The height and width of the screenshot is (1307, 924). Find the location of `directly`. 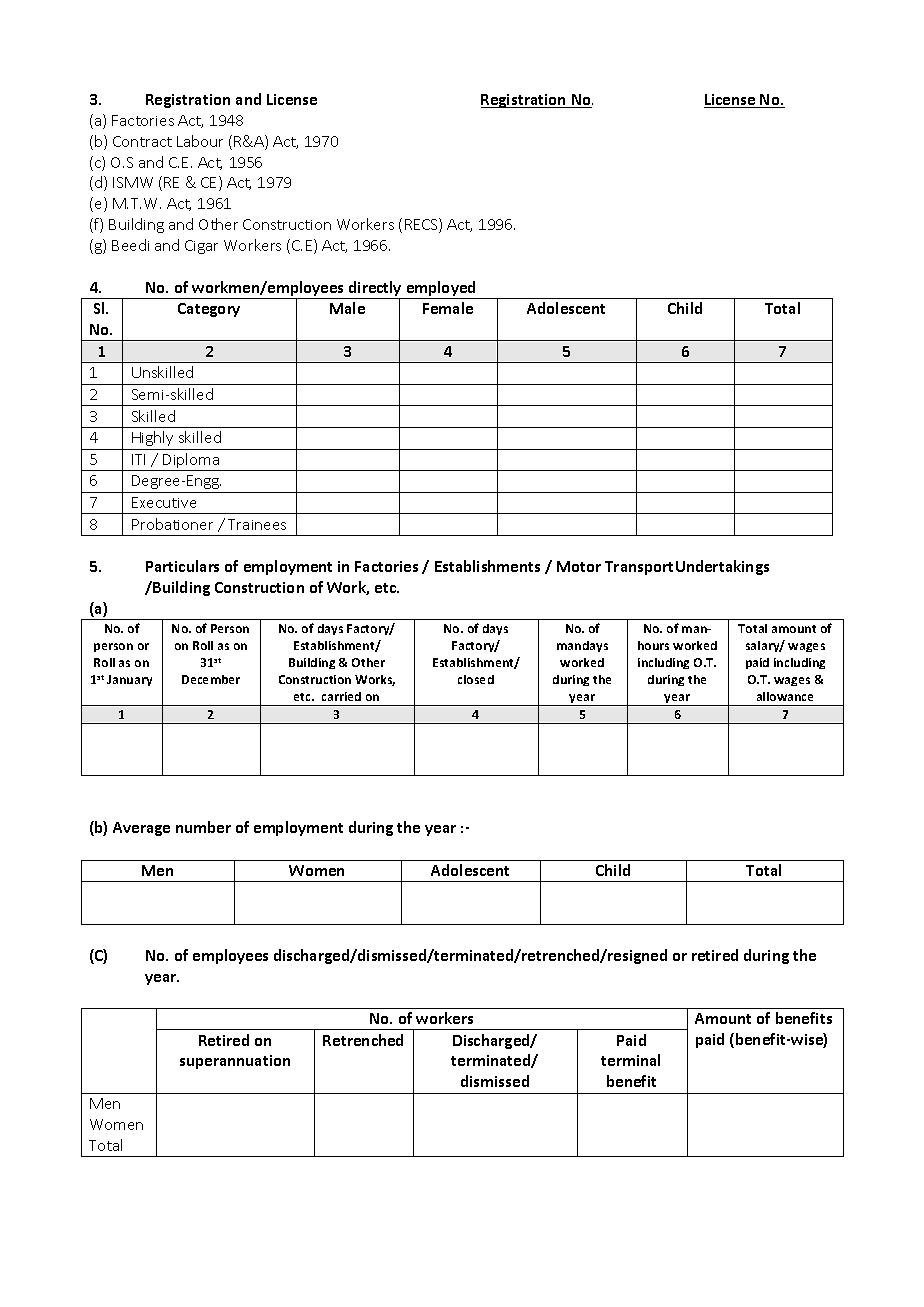

directly is located at coordinates (375, 290).
